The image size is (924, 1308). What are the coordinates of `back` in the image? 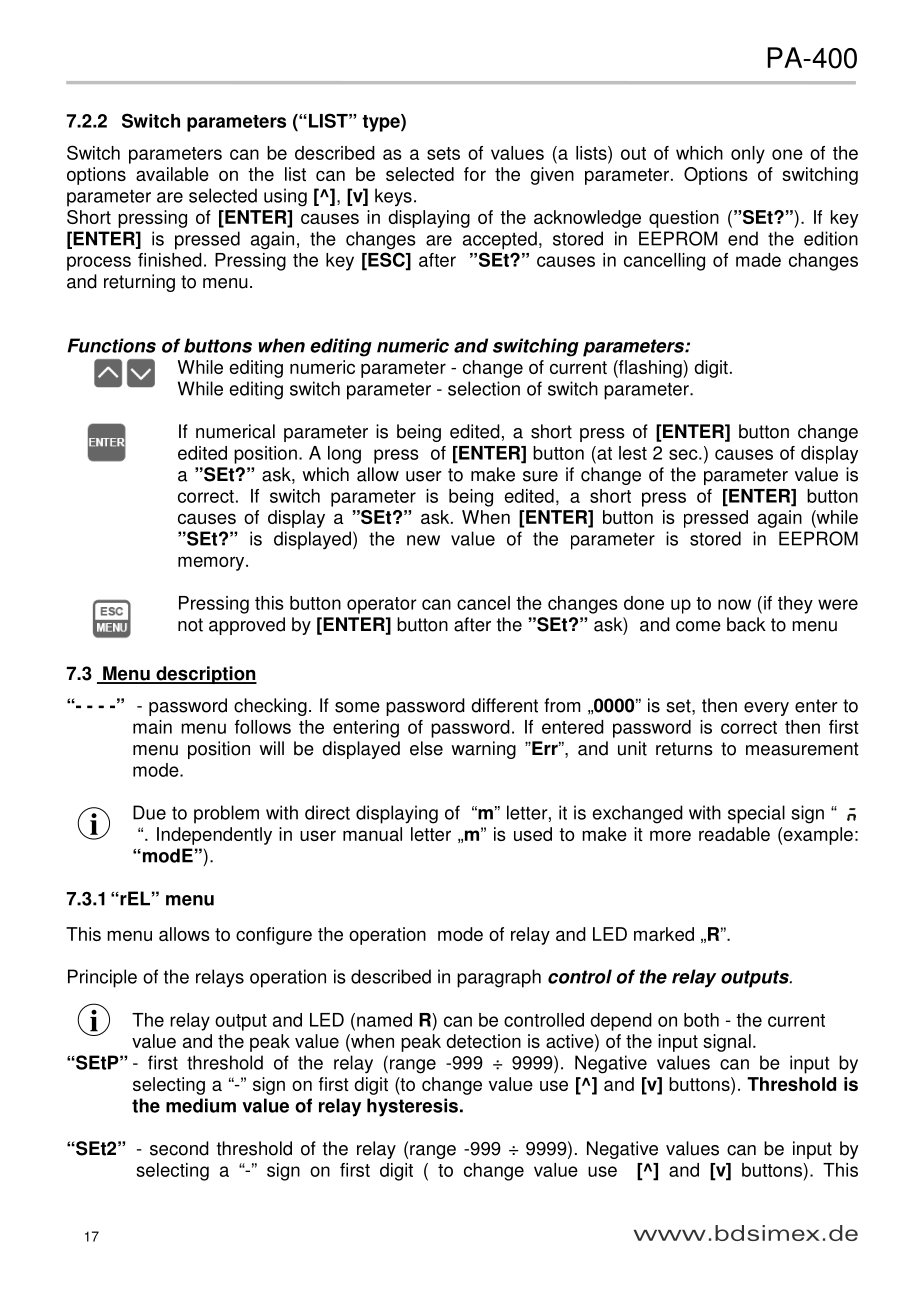 It's located at (746, 624).
